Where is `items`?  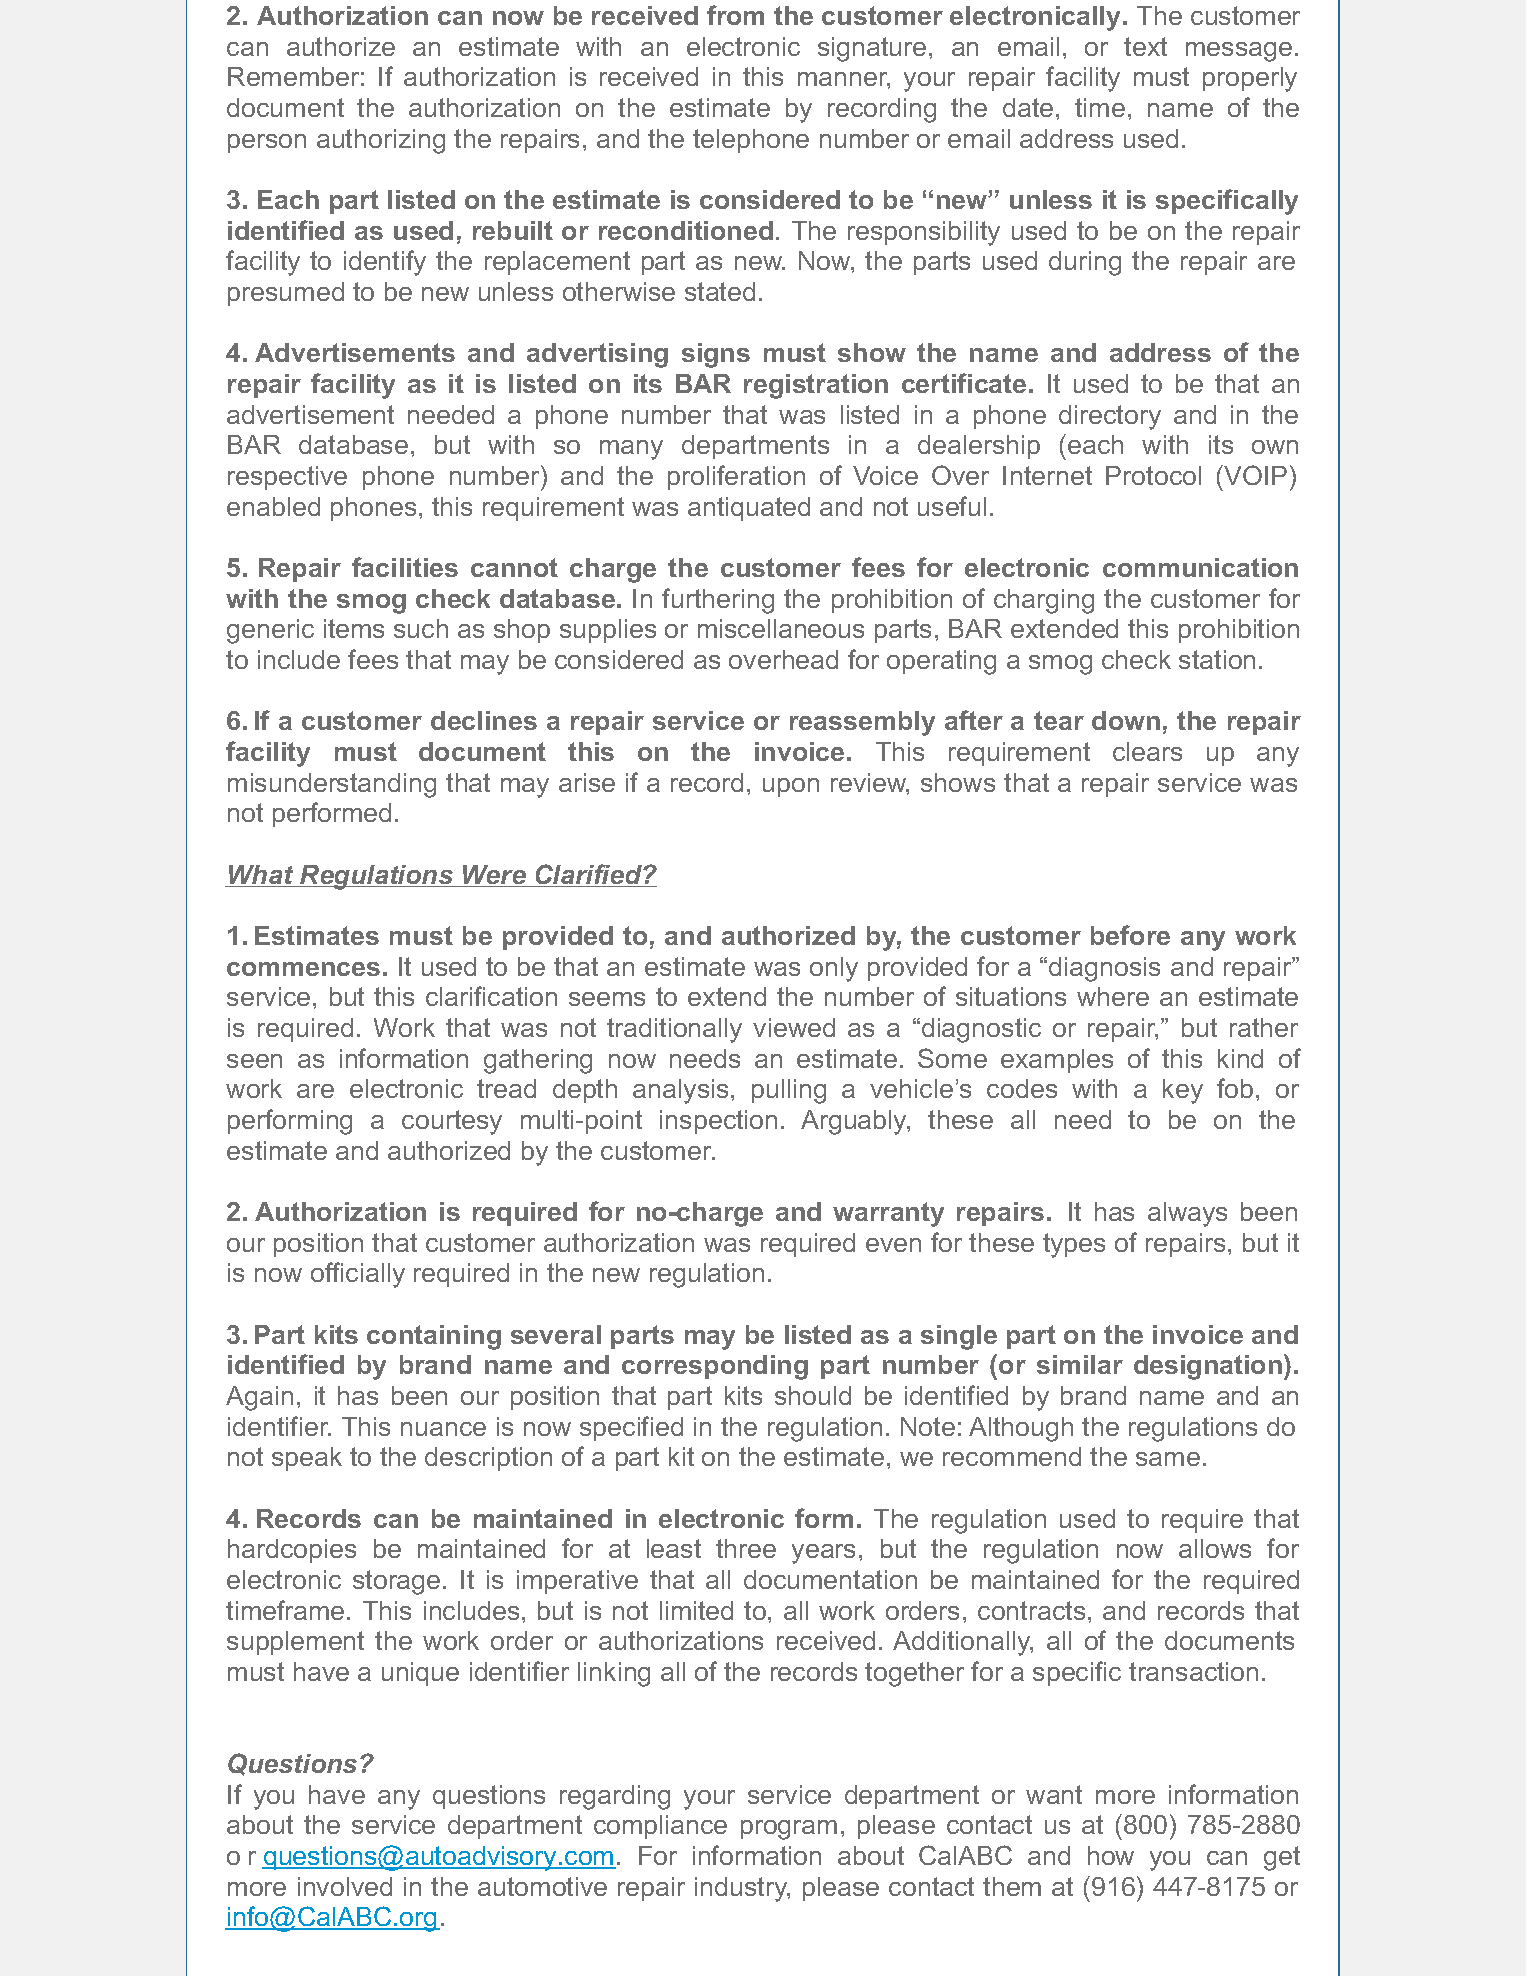
items is located at coordinates (354, 628).
